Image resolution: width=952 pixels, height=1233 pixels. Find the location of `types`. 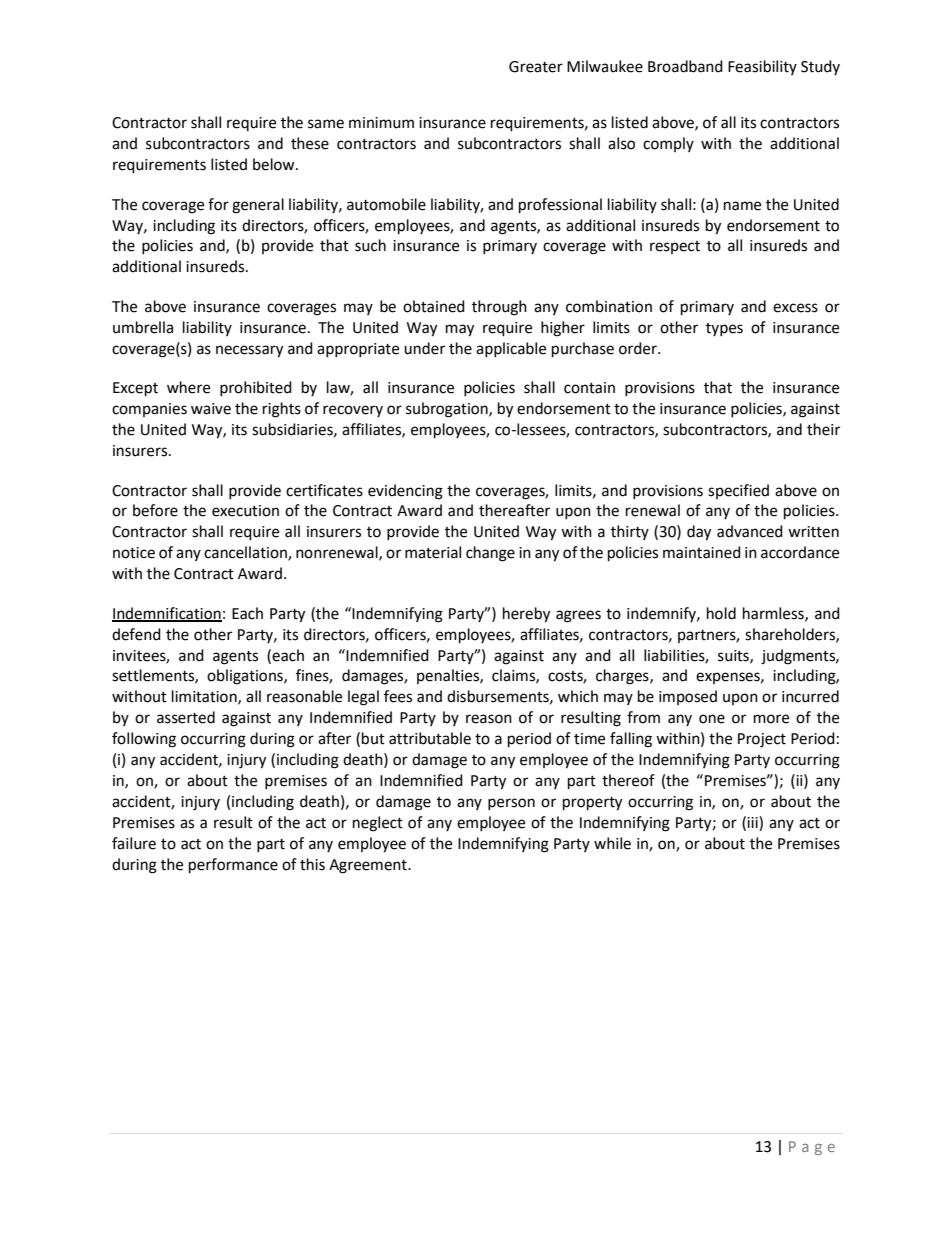

types is located at coordinates (724, 329).
